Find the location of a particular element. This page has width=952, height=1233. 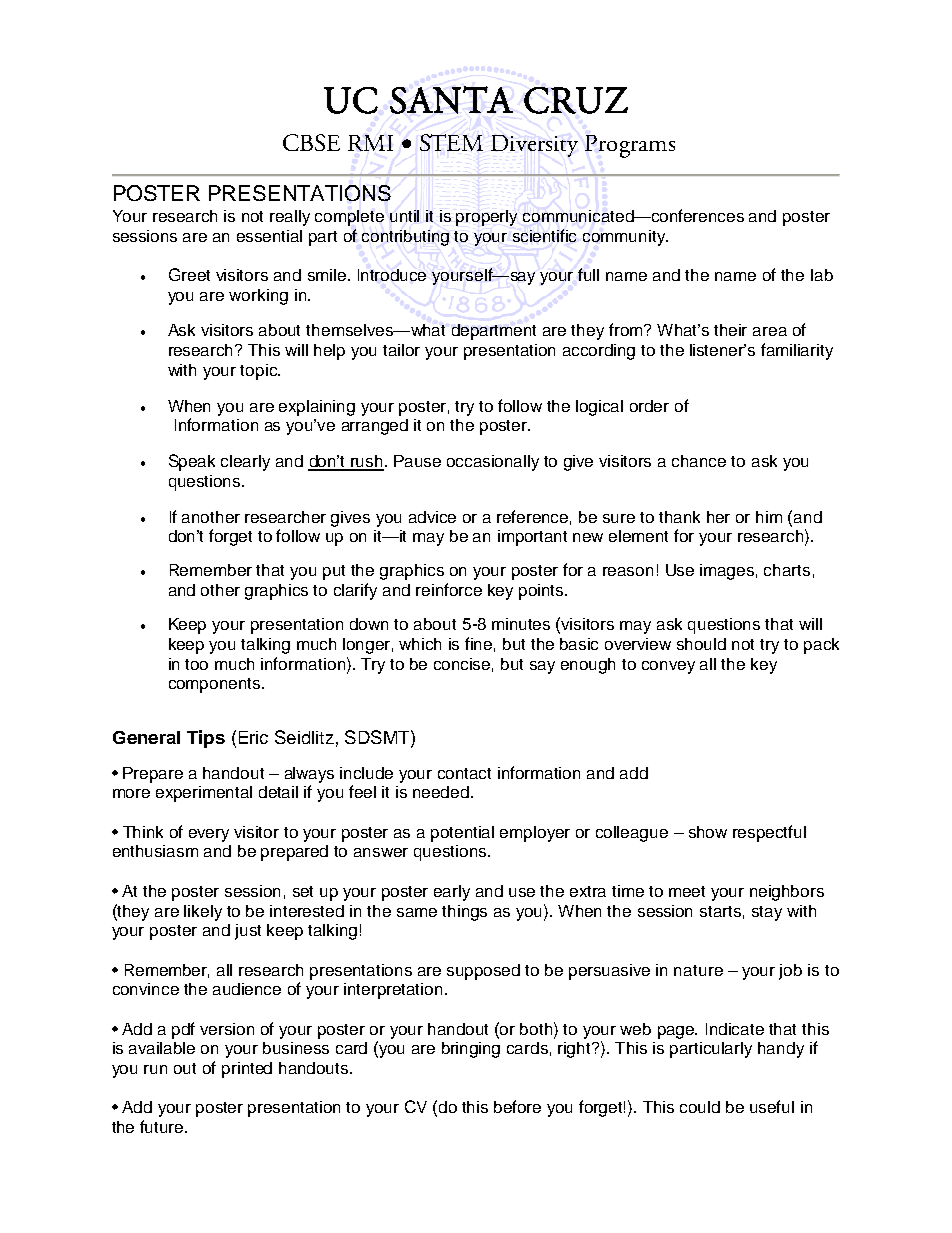

should is located at coordinates (701, 644).
